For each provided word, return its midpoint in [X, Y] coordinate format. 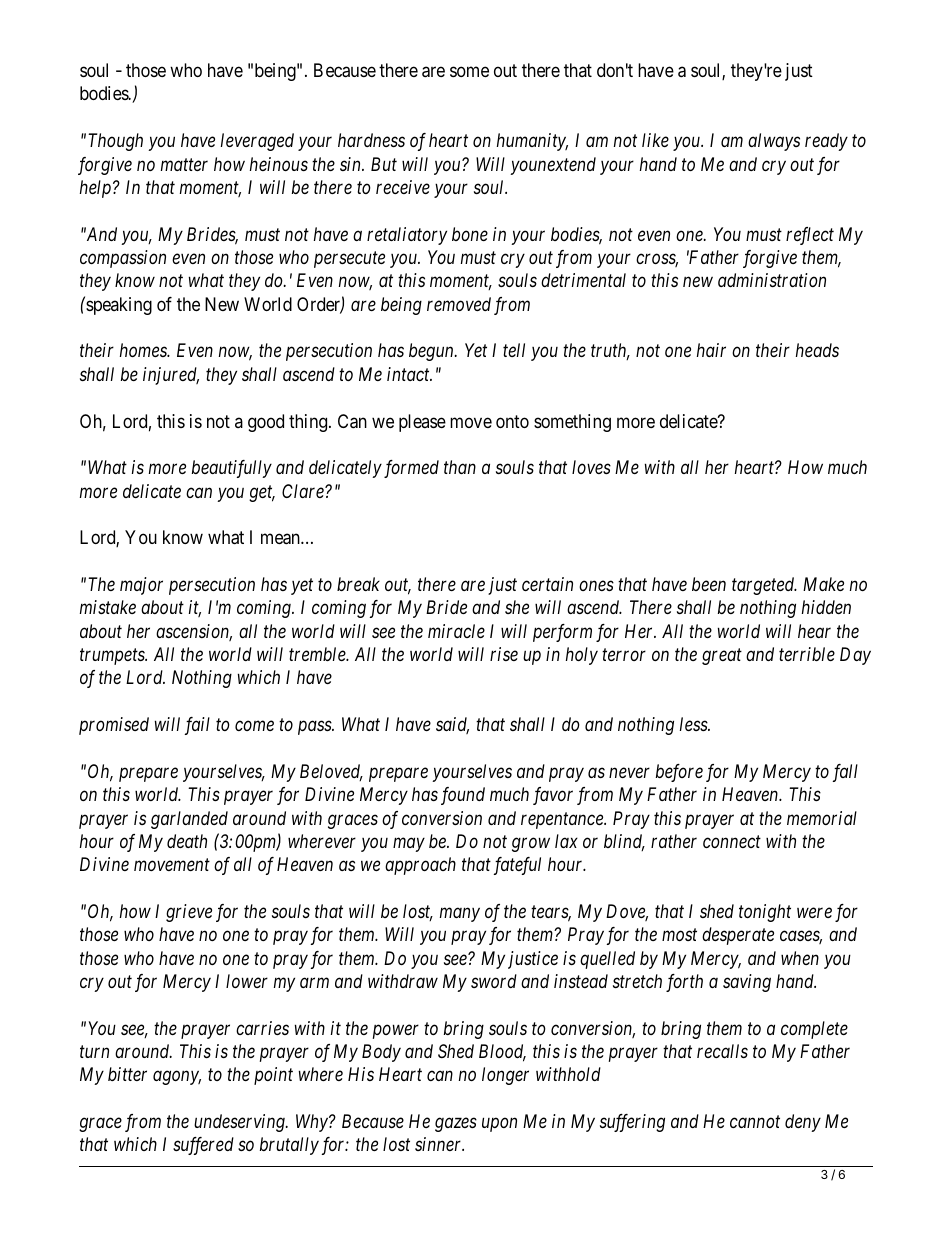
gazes [456, 1125]
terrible [807, 654]
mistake [108, 607]
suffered [203, 1146]
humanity [532, 142]
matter [184, 164]
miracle [456, 631]
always [774, 142]
